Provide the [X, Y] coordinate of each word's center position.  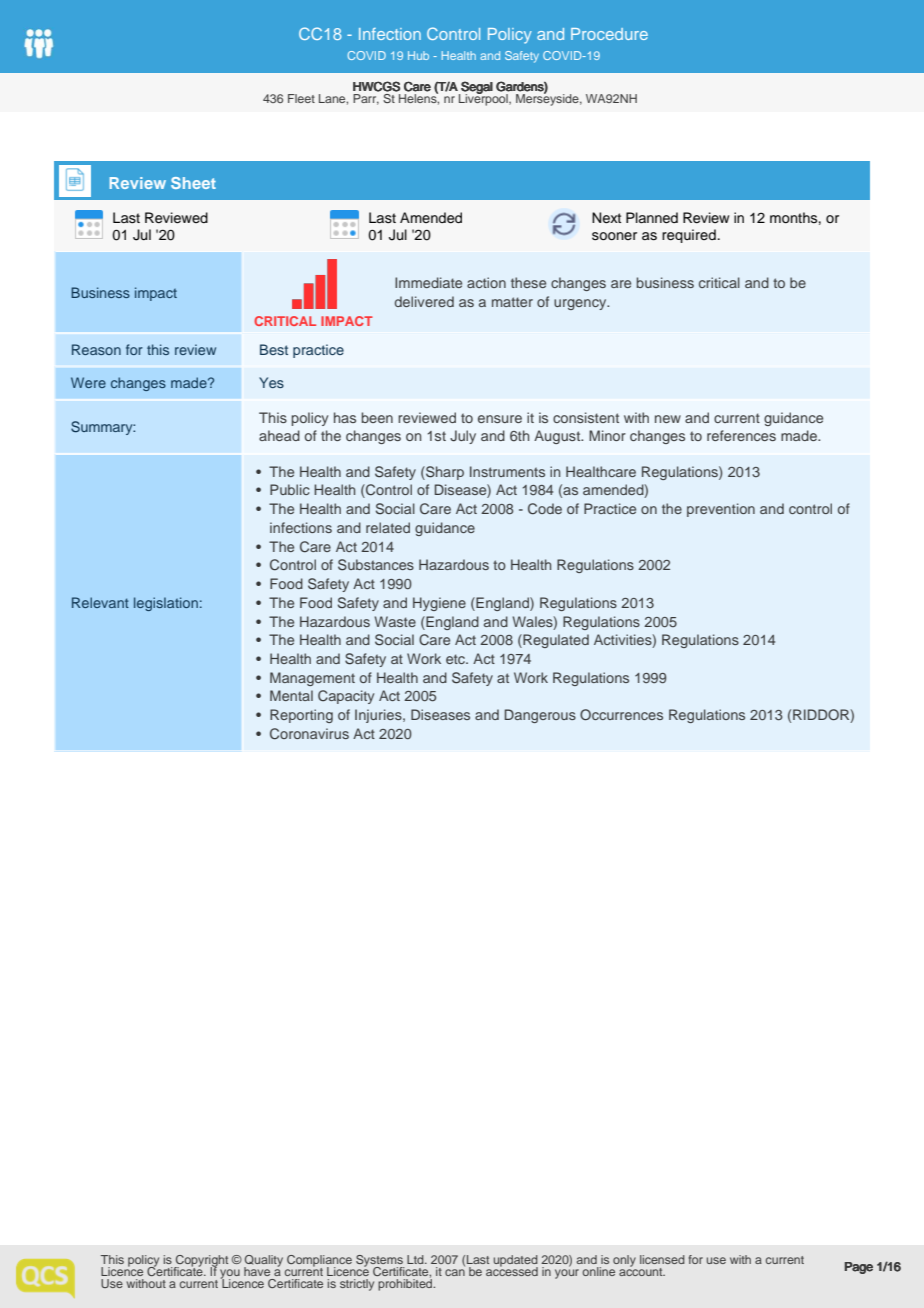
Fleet [301, 98]
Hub [418, 55]
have [257, 1271]
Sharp [444, 473]
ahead [279, 435]
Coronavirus [309, 734]
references [741, 435]
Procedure [609, 34]
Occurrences [621, 715]
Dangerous [540, 716]
